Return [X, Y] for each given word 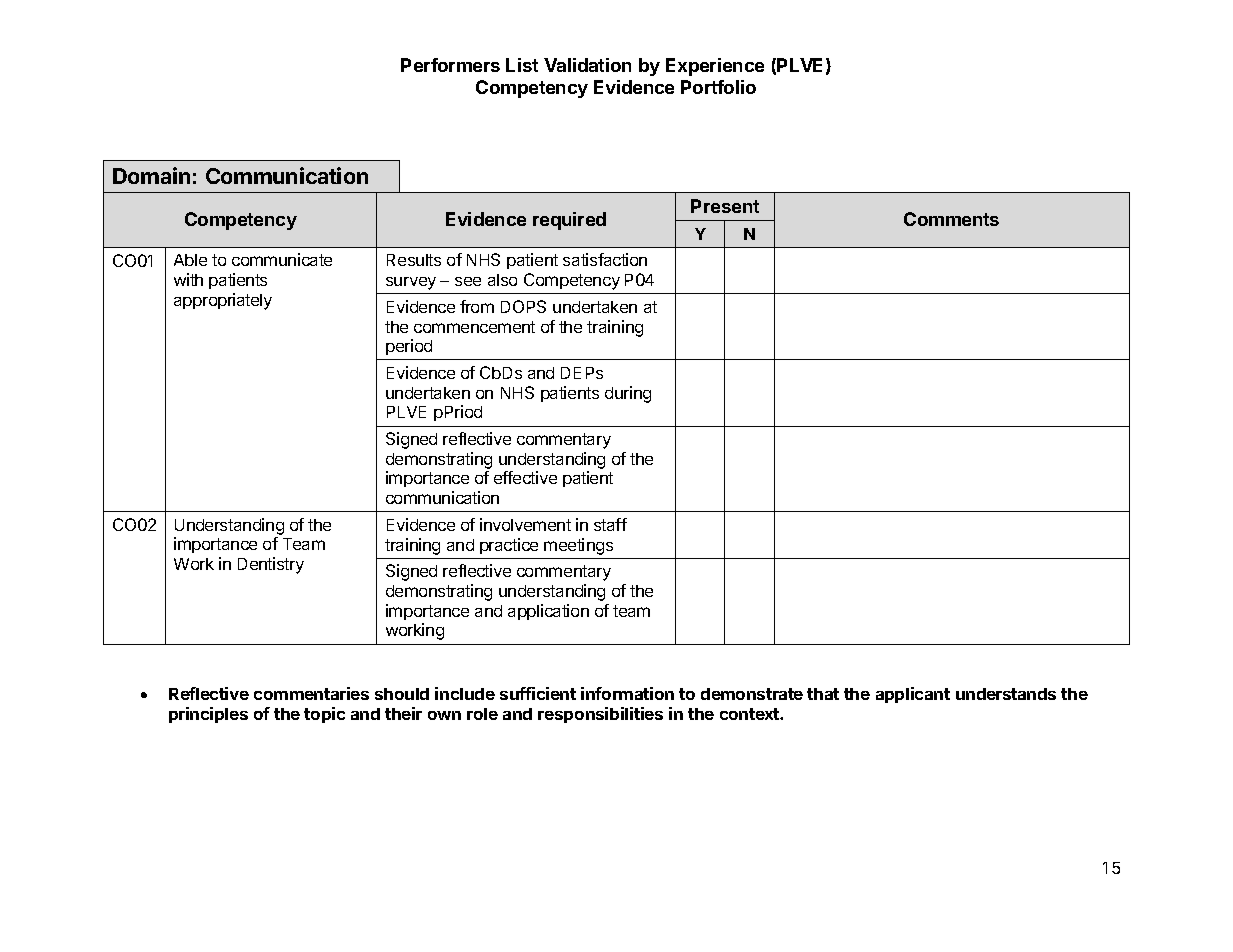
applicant [913, 695]
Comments [951, 219]
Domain [151, 175]
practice [509, 546]
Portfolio [718, 87]
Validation [587, 65]
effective [525, 477]
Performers [450, 65]
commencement [474, 327]
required [569, 221]
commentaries [311, 693]
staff [610, 524]
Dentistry [271, 565]
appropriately [223, 301]
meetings [578, 546]
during [628, 394]
